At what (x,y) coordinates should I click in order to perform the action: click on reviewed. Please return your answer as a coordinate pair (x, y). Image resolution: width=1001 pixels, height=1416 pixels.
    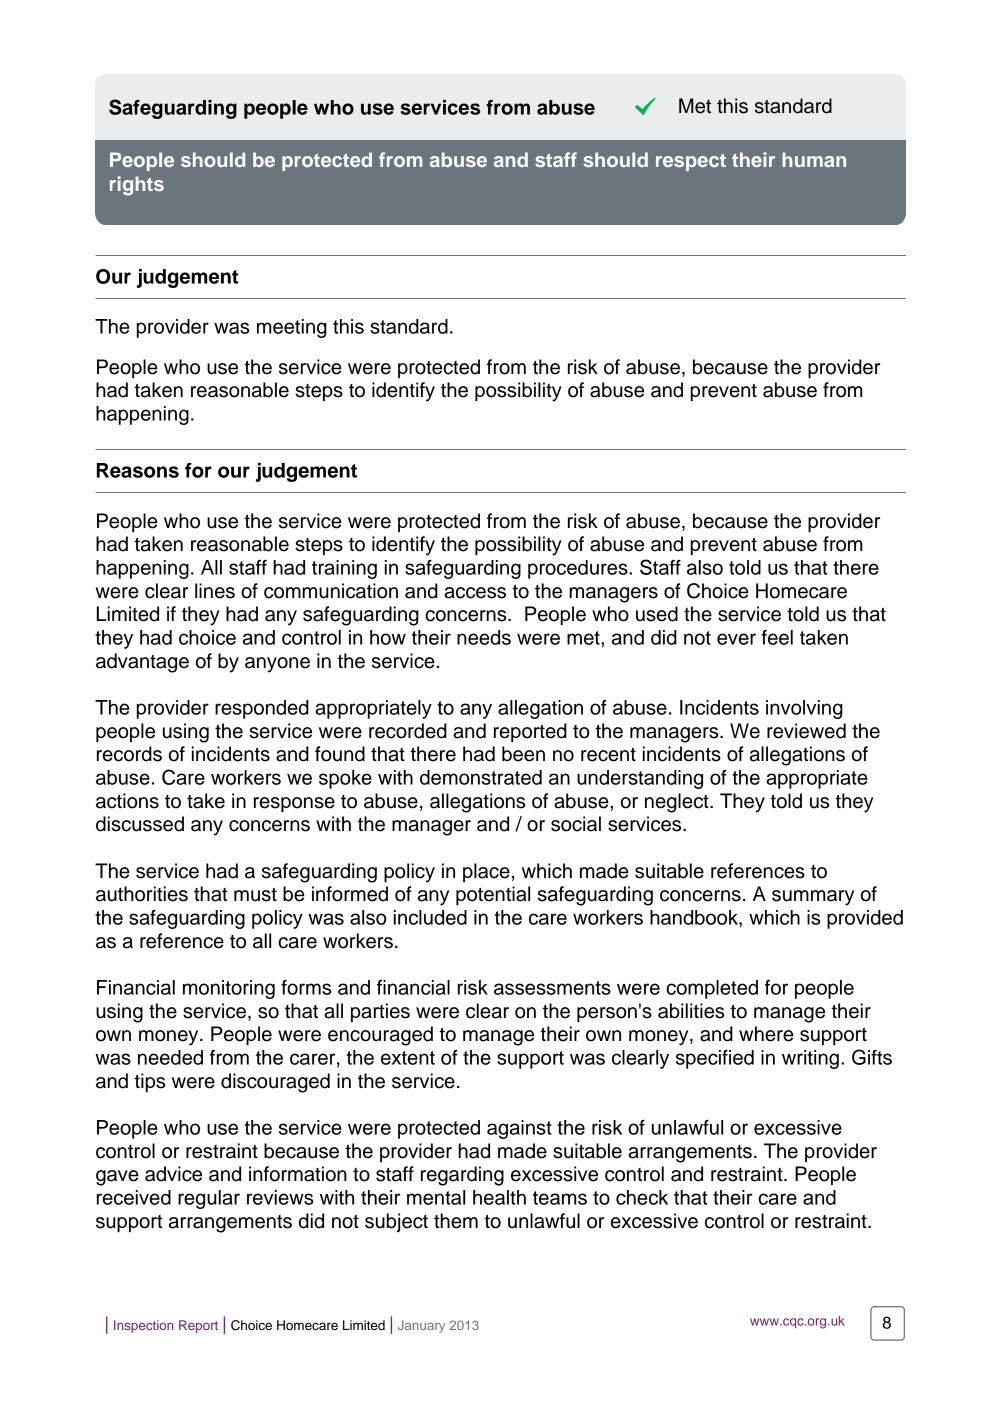
    Looking at the image, I should click on (806, 731).
